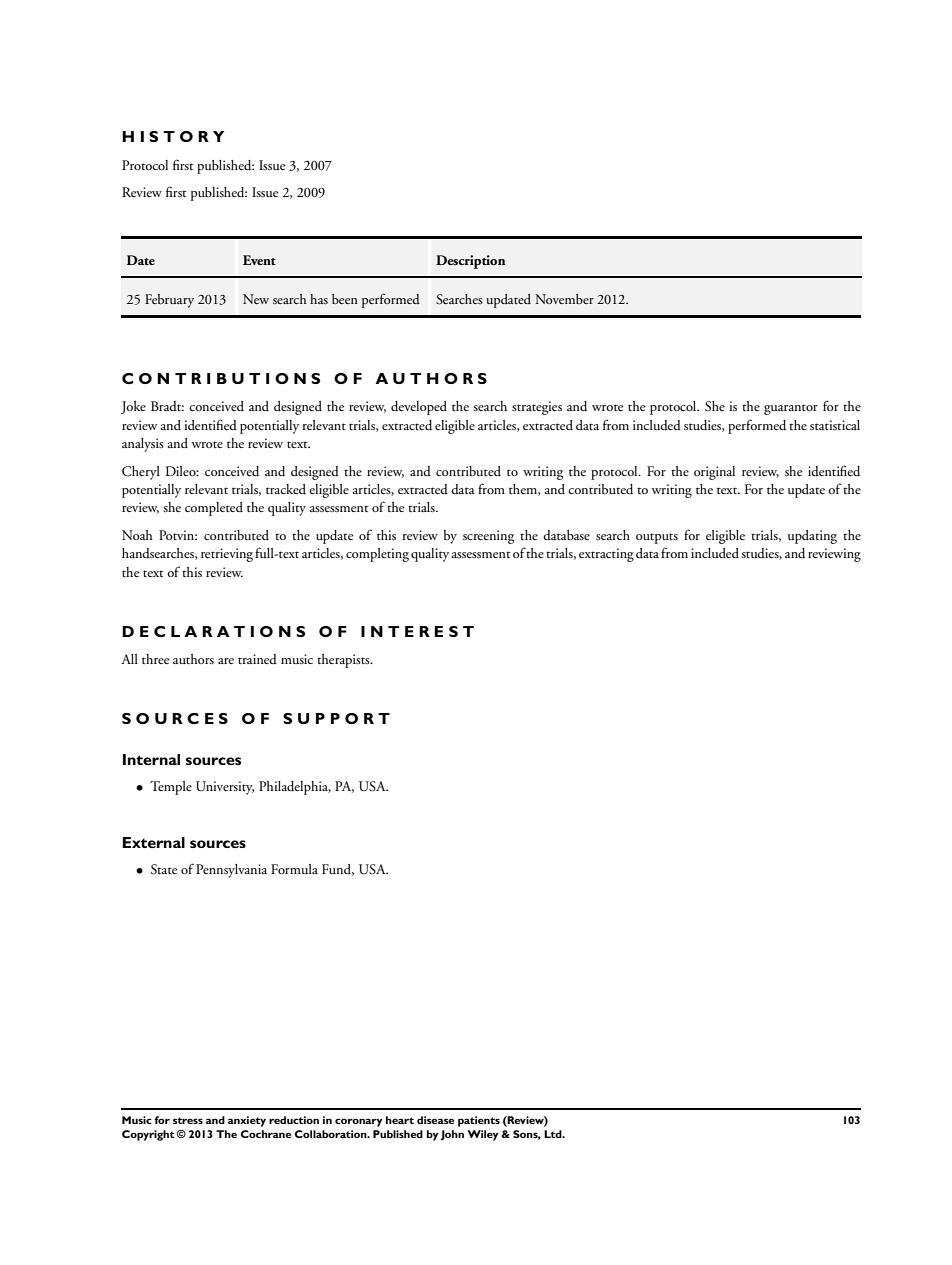 The width and height of the screenshot is (952, 1265). What do you see at coordinates (564, 299) in the screenshot?
I see `November` at bounding box center [564, 299].
